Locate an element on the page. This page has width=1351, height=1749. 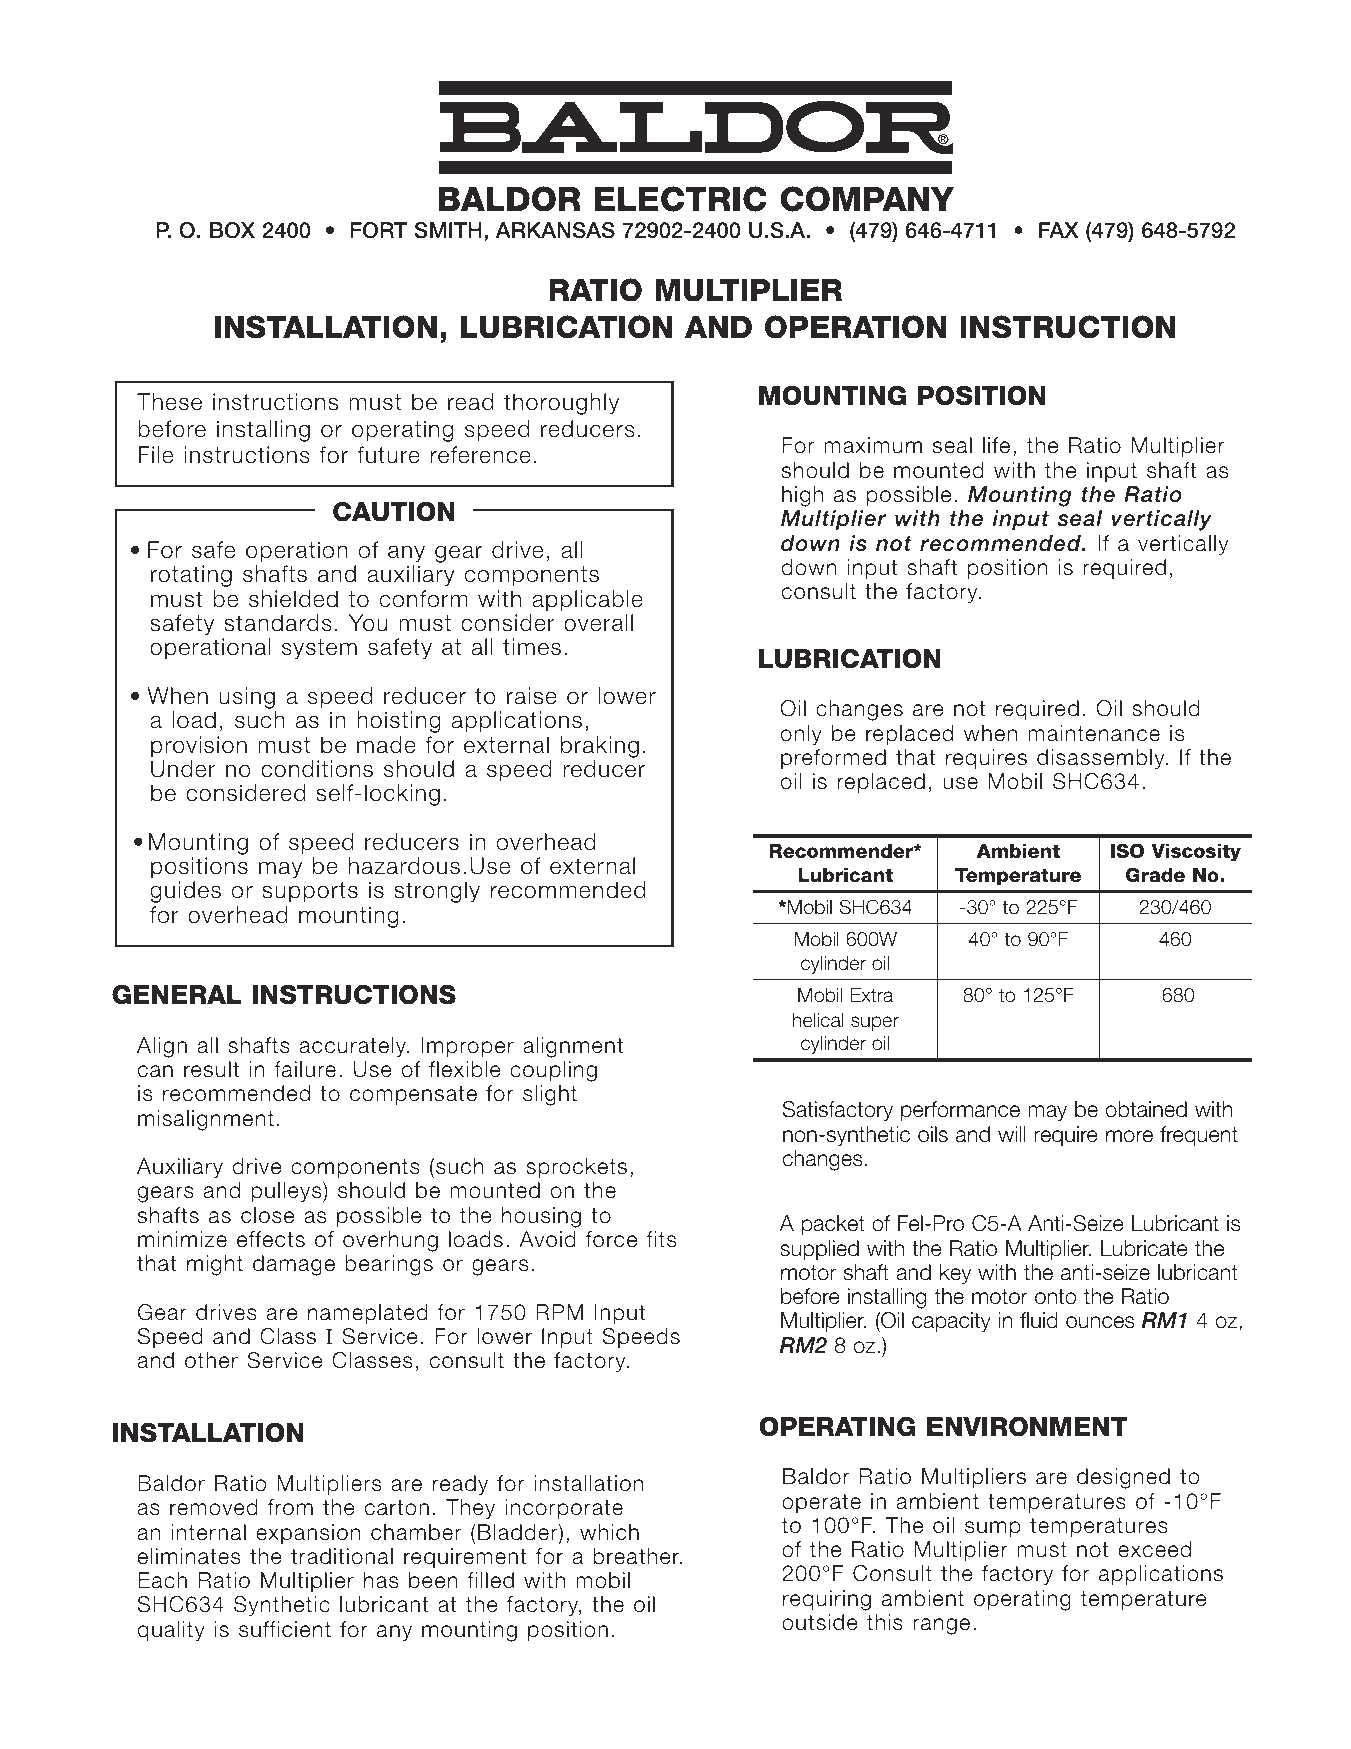
box is located at coordinates (232, 230).
